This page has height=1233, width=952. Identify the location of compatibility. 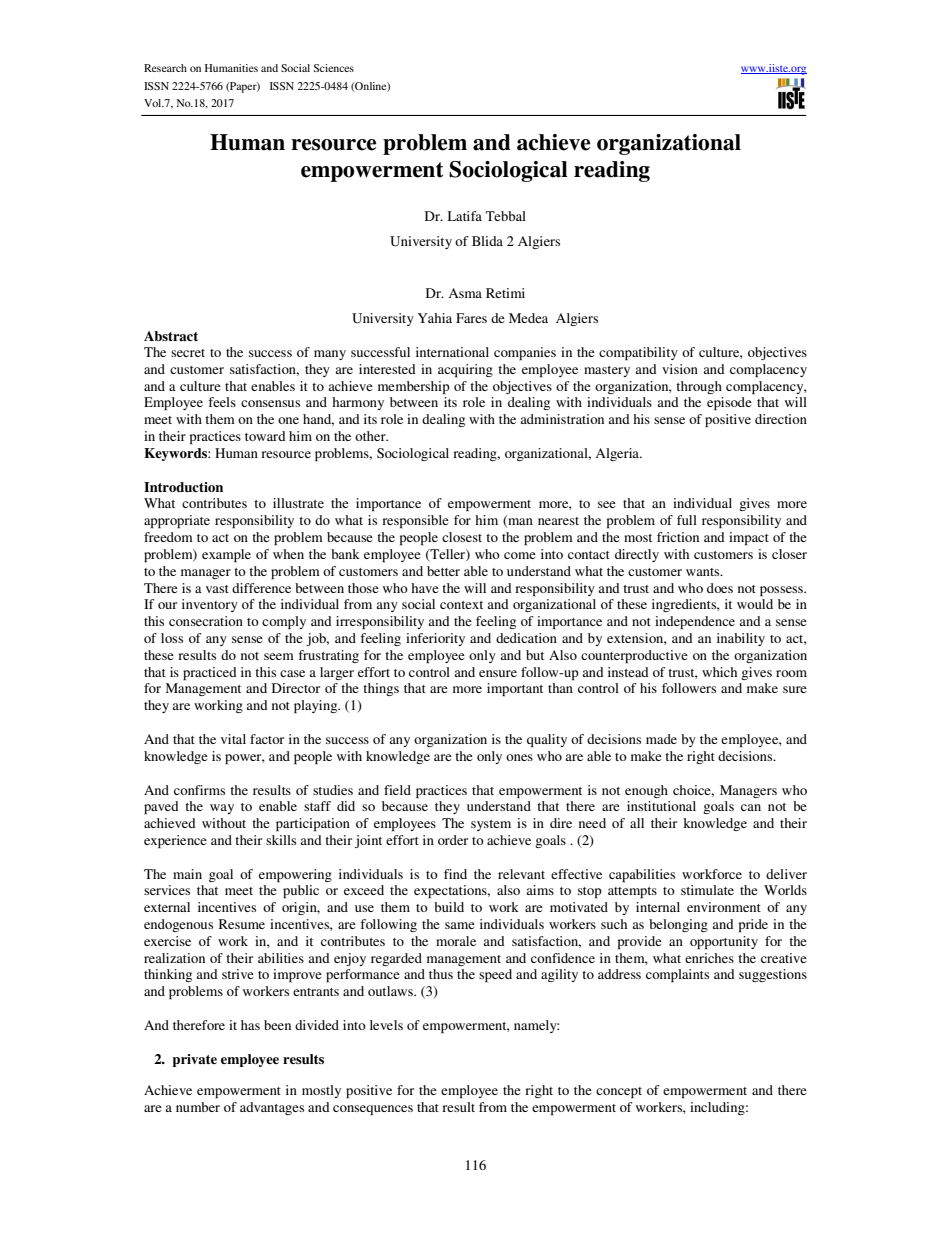
(638, 353).
